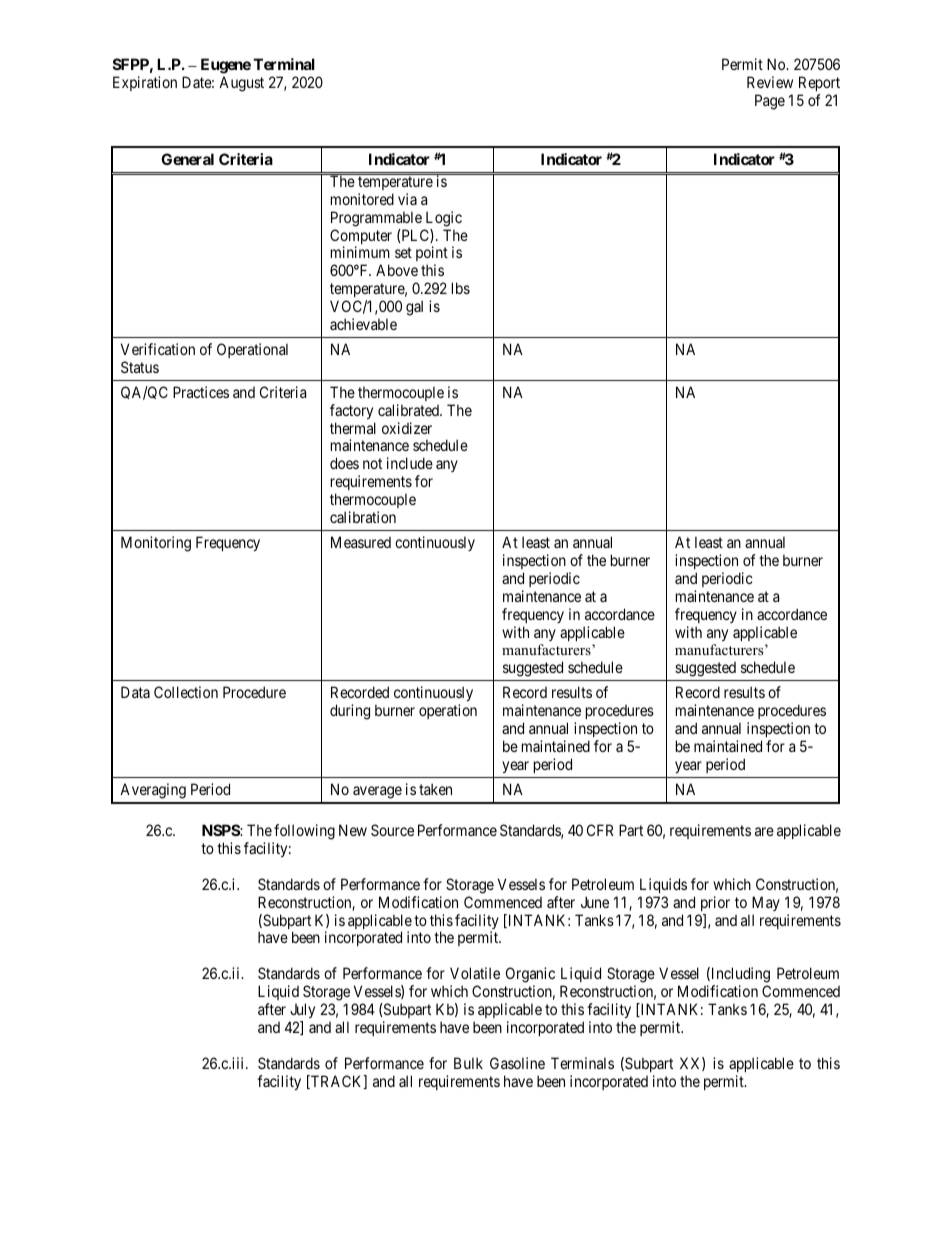 This screenshot has width=952, height=1233. Describe the element at coordinates (715, 903) in the screenshot. I see `prior` at that location.
